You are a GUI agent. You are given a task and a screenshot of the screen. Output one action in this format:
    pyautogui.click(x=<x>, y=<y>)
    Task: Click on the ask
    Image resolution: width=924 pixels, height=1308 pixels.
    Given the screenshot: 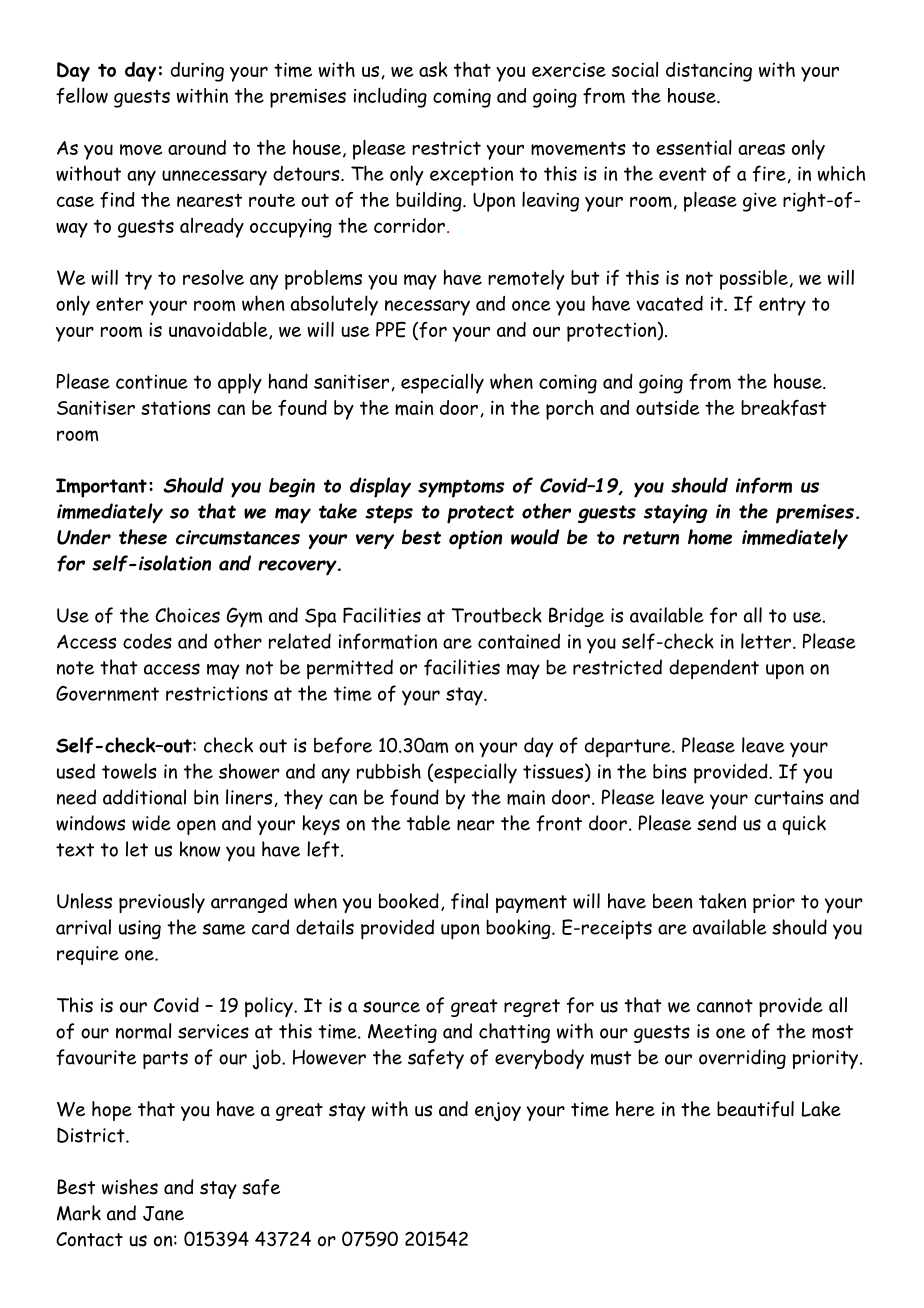 What is the action you would take?
    pyautogui.click(x=433, y=69)
